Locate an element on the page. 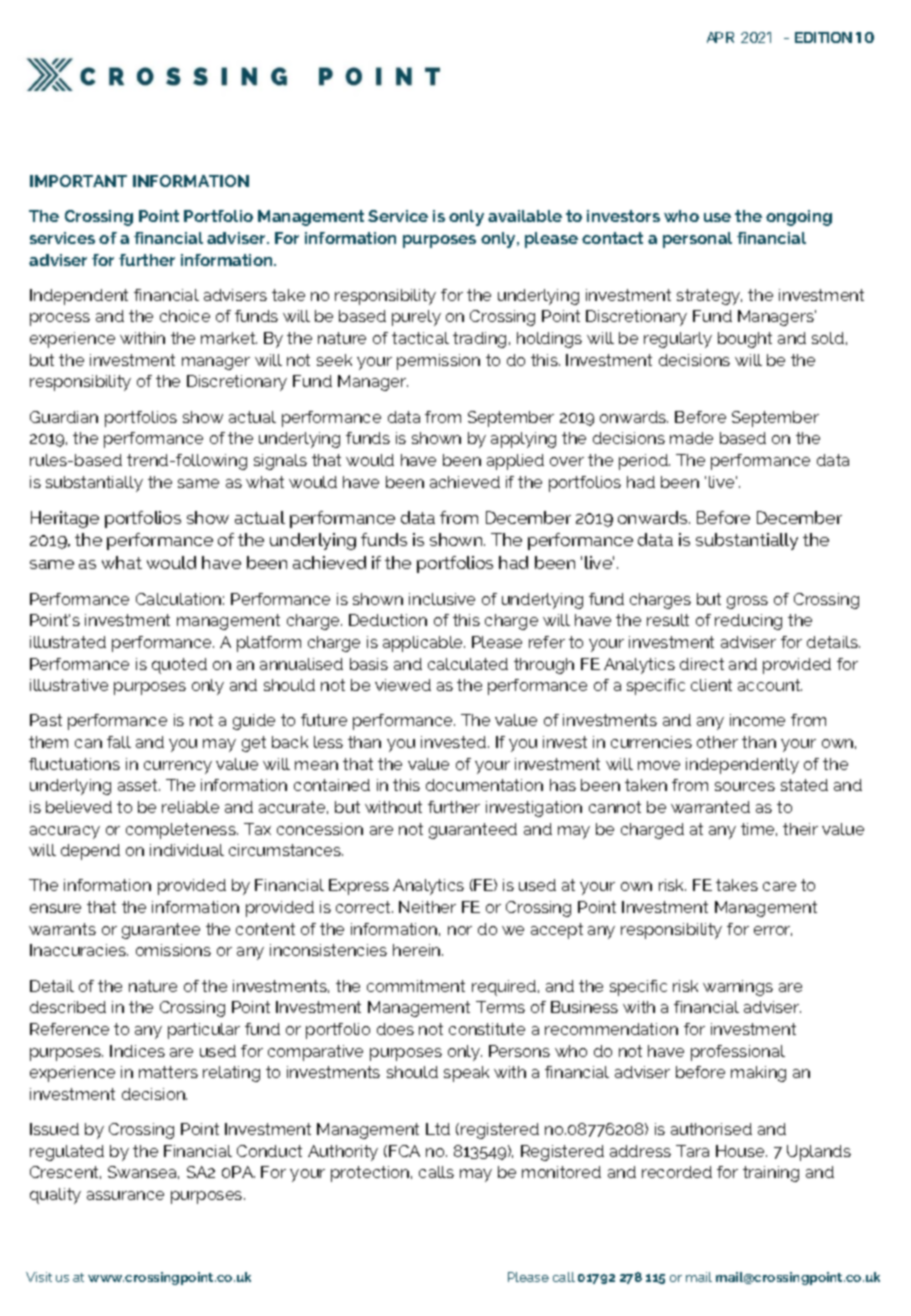  error is located at coordinates (773, 931).
